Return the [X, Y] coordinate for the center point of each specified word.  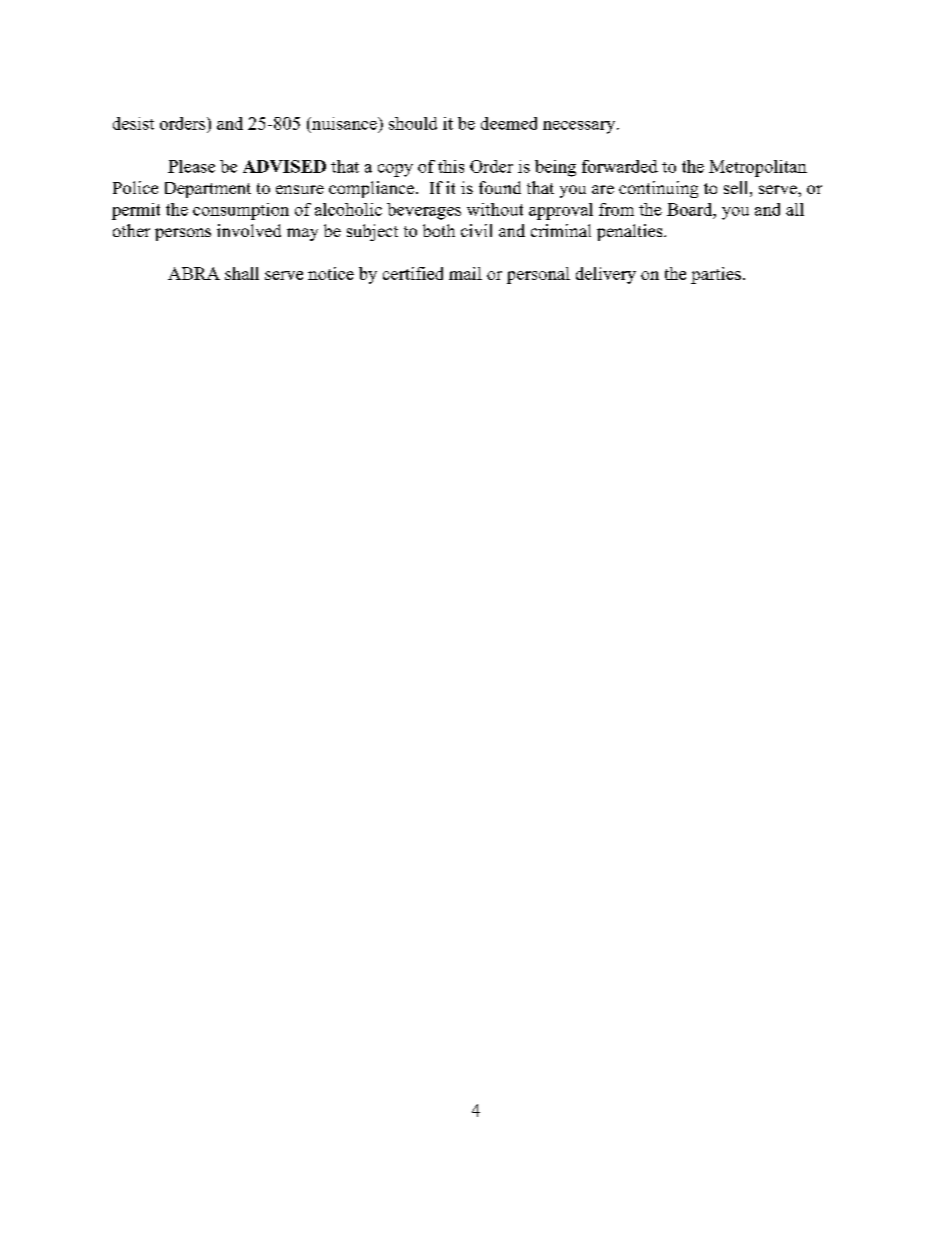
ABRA [194, 273]
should [413, 123]
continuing [658, 189]
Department [208, 190]
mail [465, 273]
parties [716, 275]
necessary [580, 127]
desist [133, 123]
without [495, 209]
